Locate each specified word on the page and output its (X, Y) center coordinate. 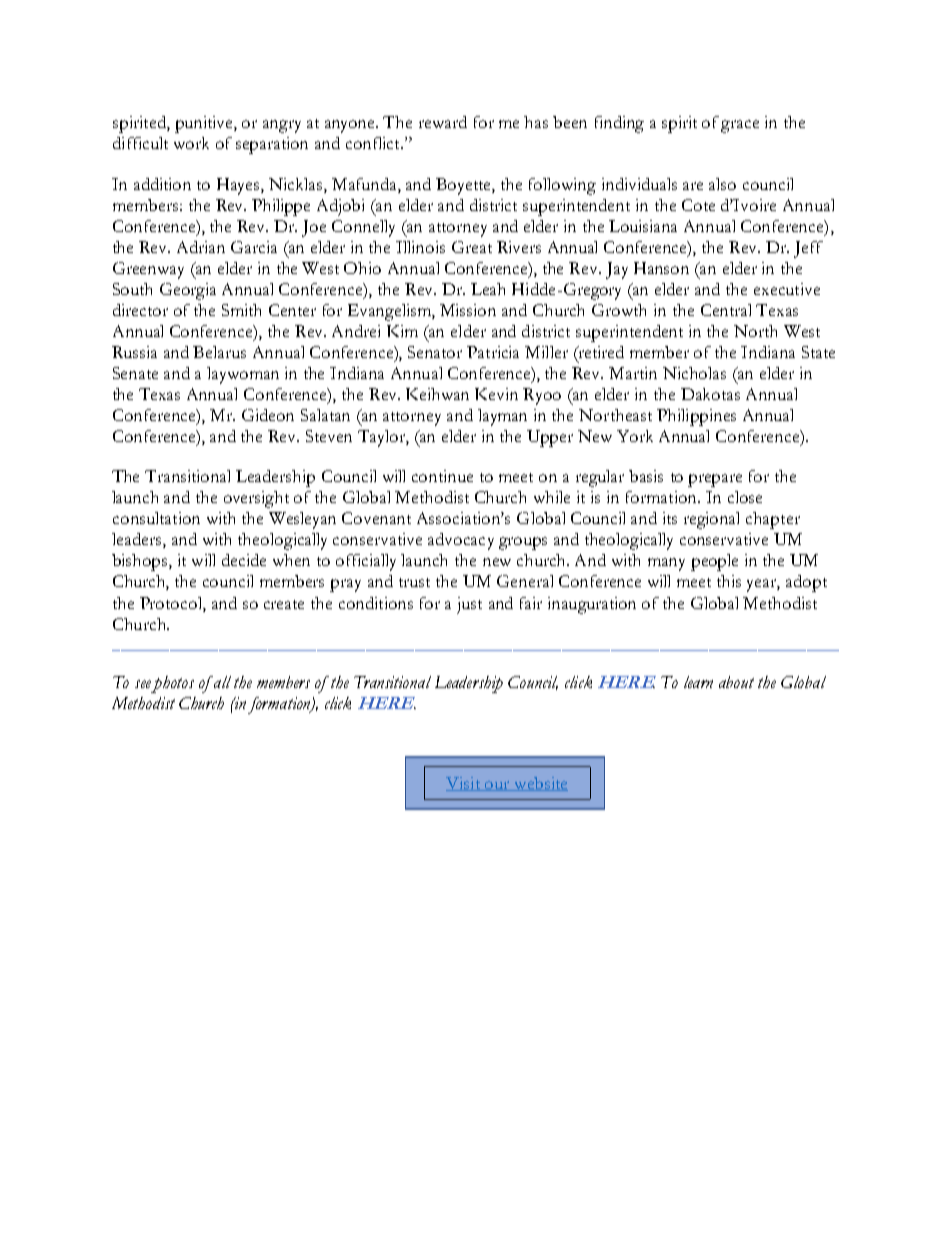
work (191, 143)
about (736, 682)
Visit (464, 784)
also (722, 184)
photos (172, 684)
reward (443, 122)
